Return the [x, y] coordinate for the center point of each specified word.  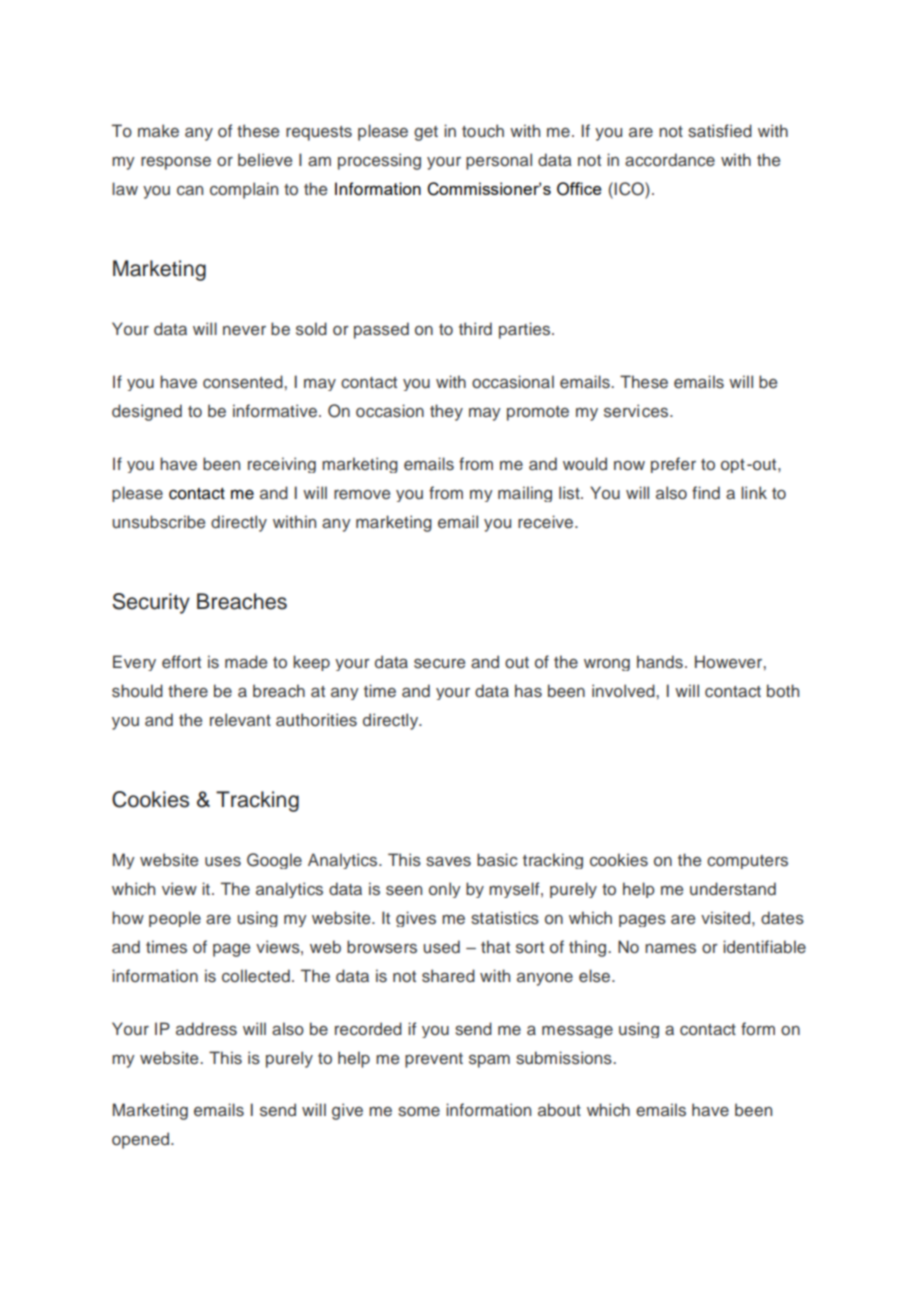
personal [499, 161]
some [419, 1112]
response [176, 163]
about [559, 1109]
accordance [670, 160]
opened [142, 1140]
